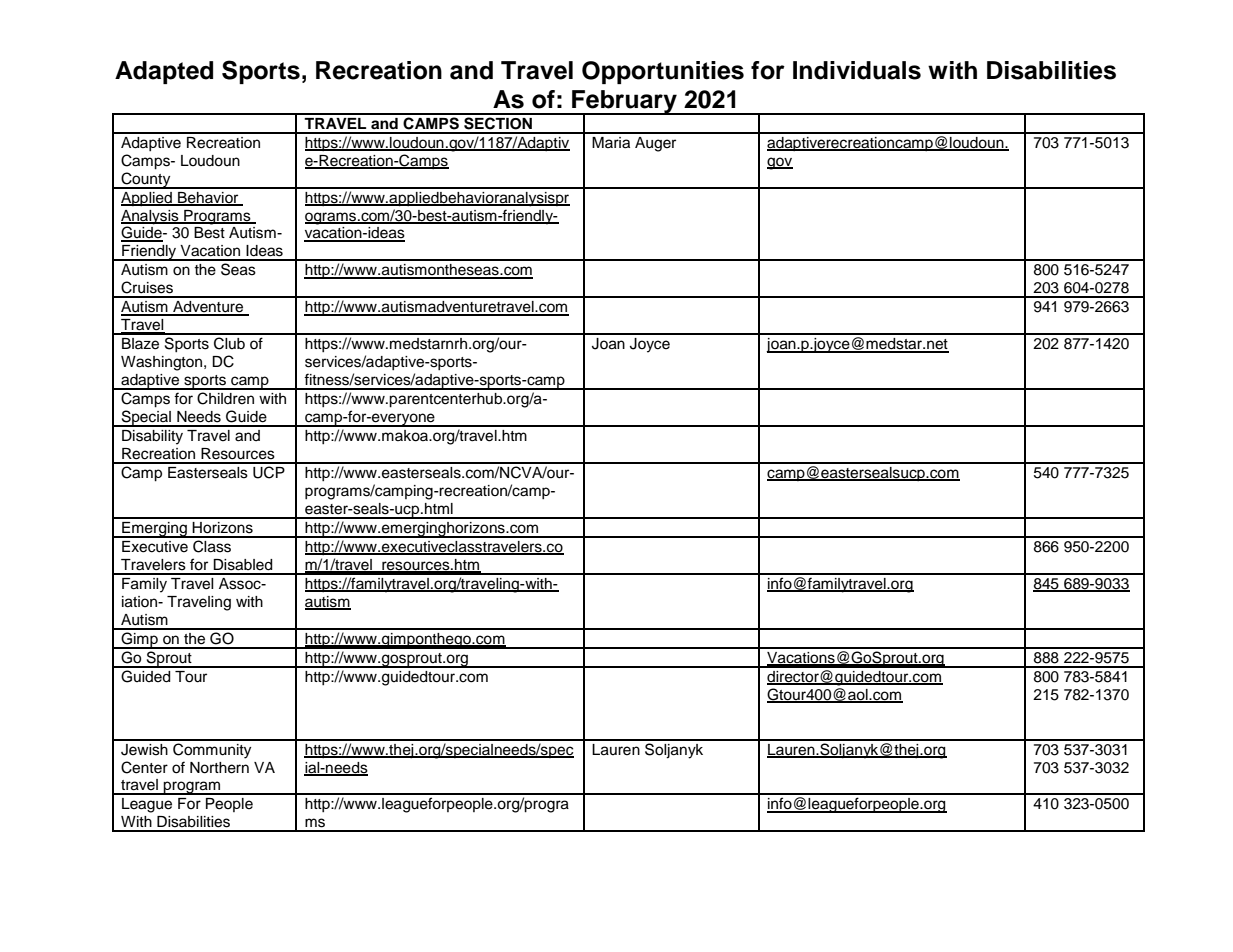 This screenshot has width=1233, height=952. What do you see at coordinates (146, 180) in the screenshot?
I see `County` at bounding box center [146, 180].
